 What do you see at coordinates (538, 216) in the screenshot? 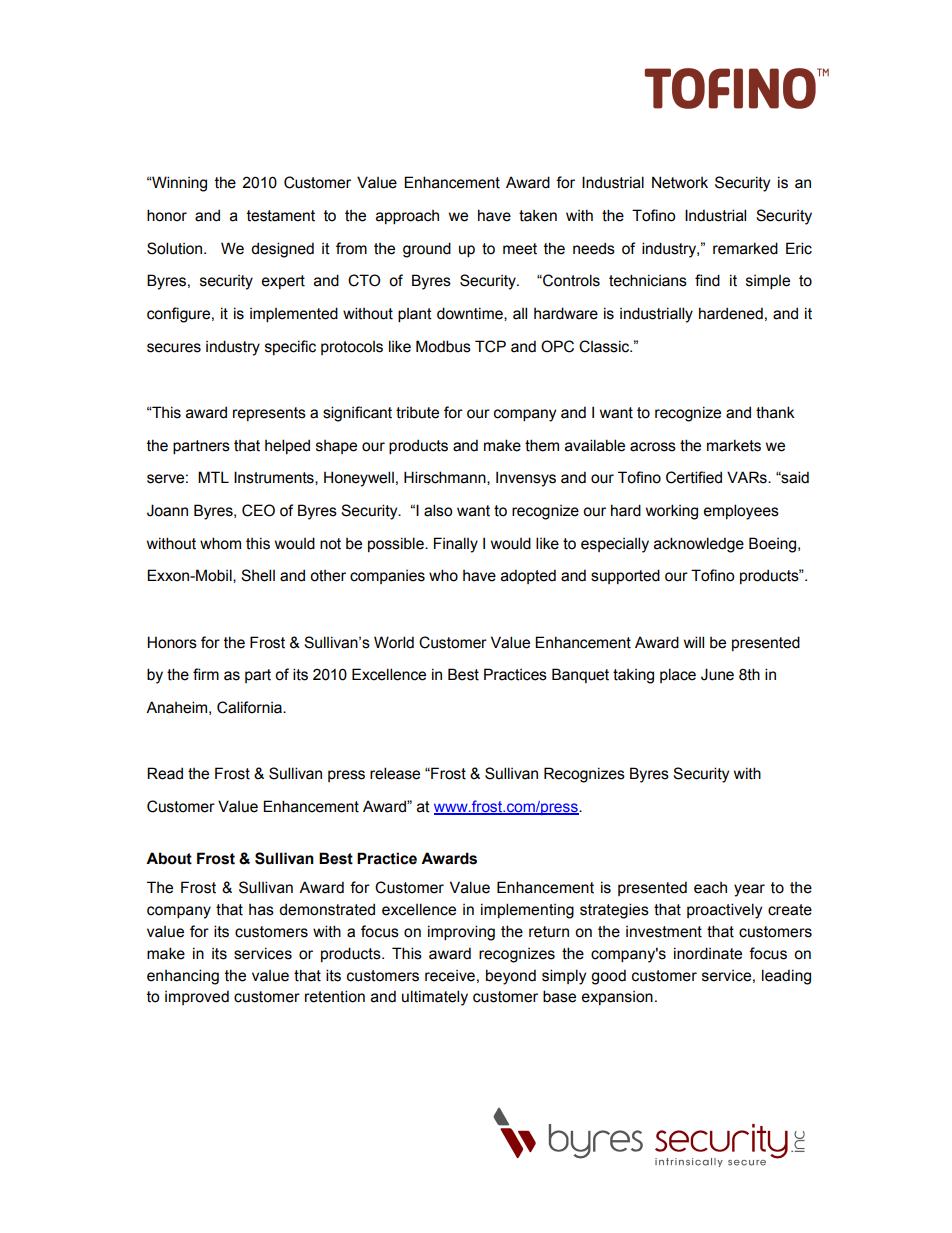
I see `taken` at bounding box center [538, 216].
